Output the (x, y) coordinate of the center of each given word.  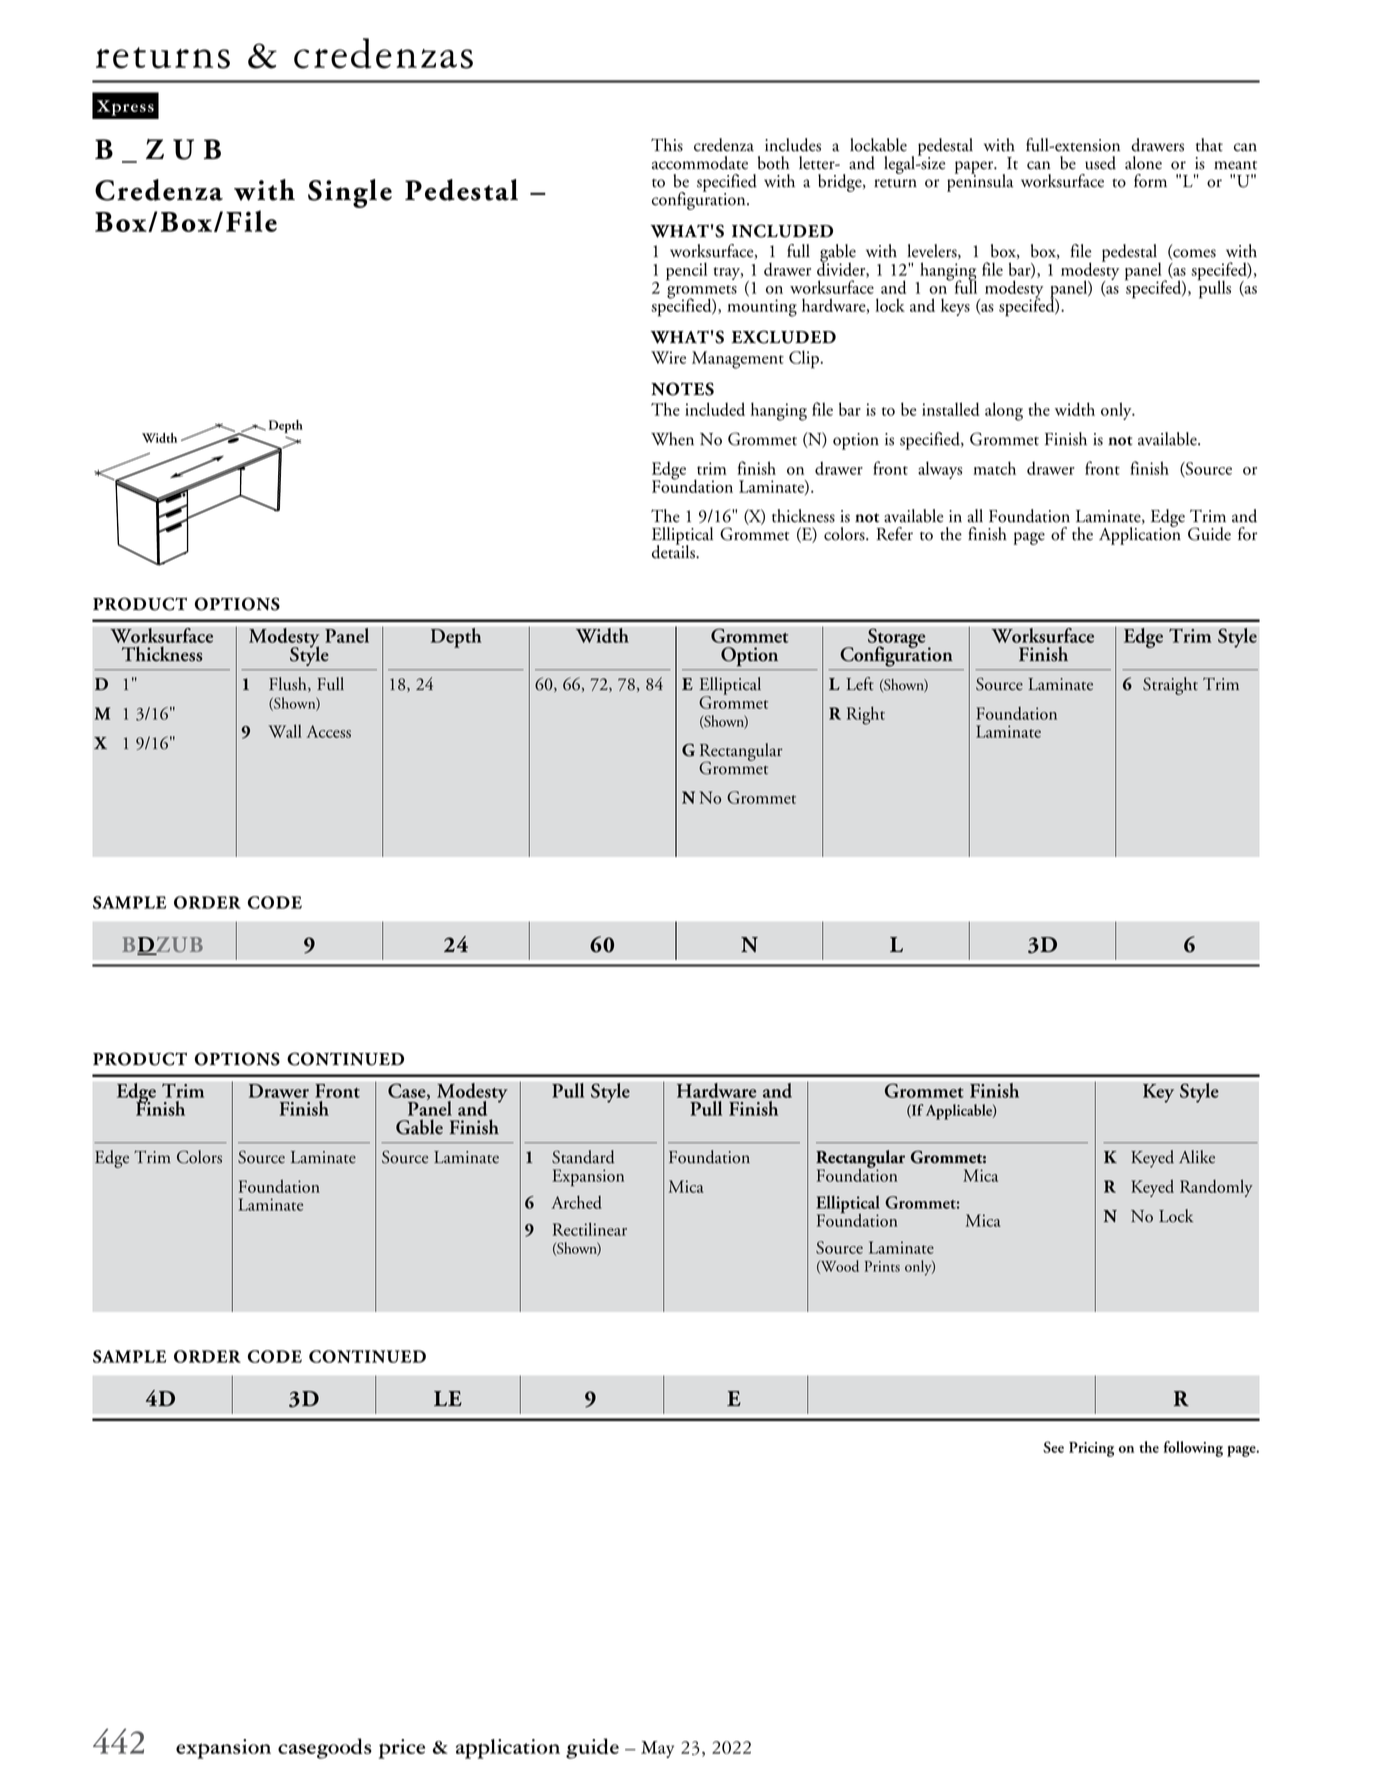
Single (350, 193)
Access (328, 731)
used (1100, 163)
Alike (1197, 1157)
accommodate (700, 163)
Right (866, 715)
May (657, 1749)
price (402, 1749)
